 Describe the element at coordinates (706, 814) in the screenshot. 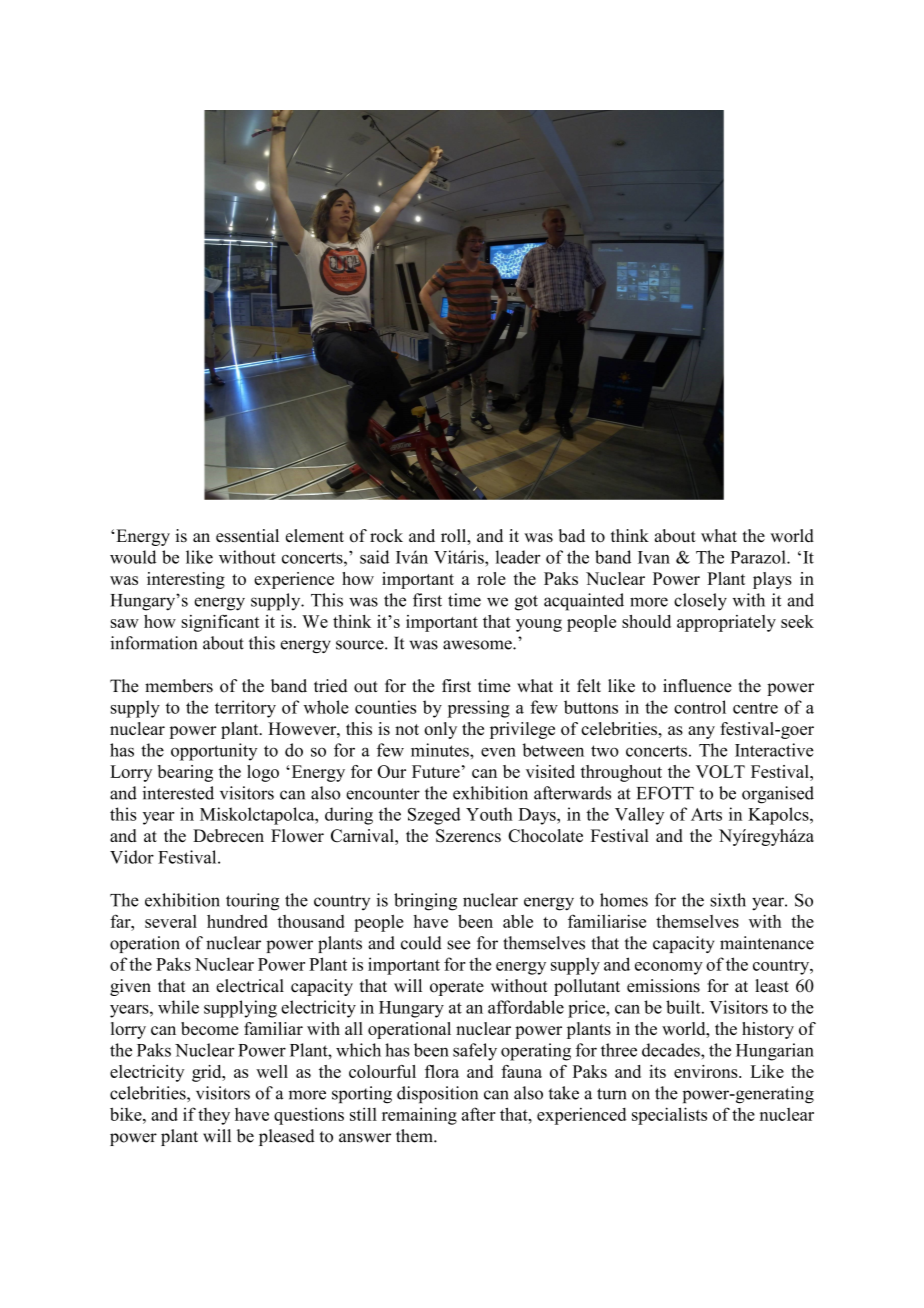

I see `Arts` at that location.
